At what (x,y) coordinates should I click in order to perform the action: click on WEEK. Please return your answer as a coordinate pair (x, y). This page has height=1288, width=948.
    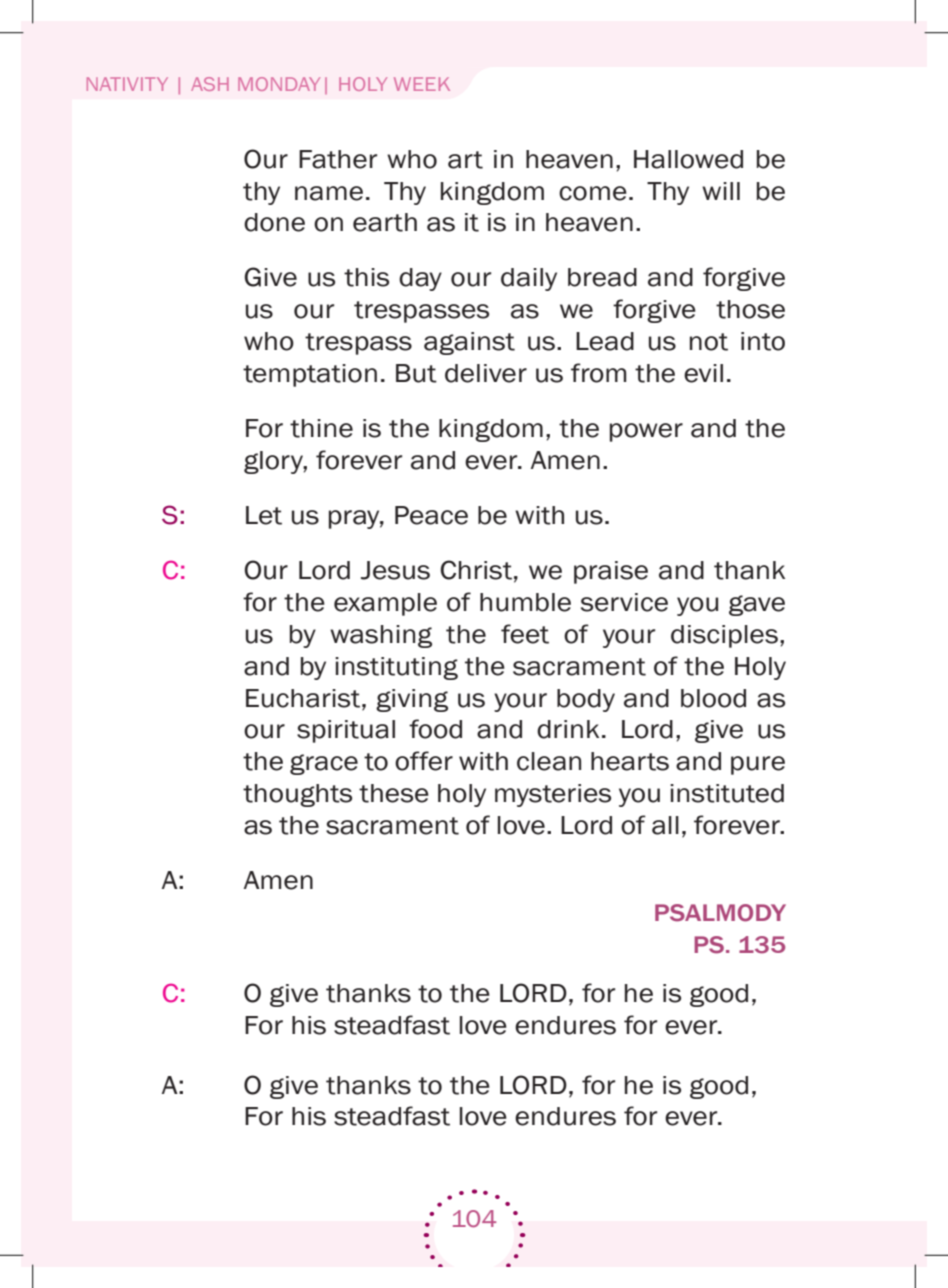
    Looking at the image, I should click on (422, 84).
